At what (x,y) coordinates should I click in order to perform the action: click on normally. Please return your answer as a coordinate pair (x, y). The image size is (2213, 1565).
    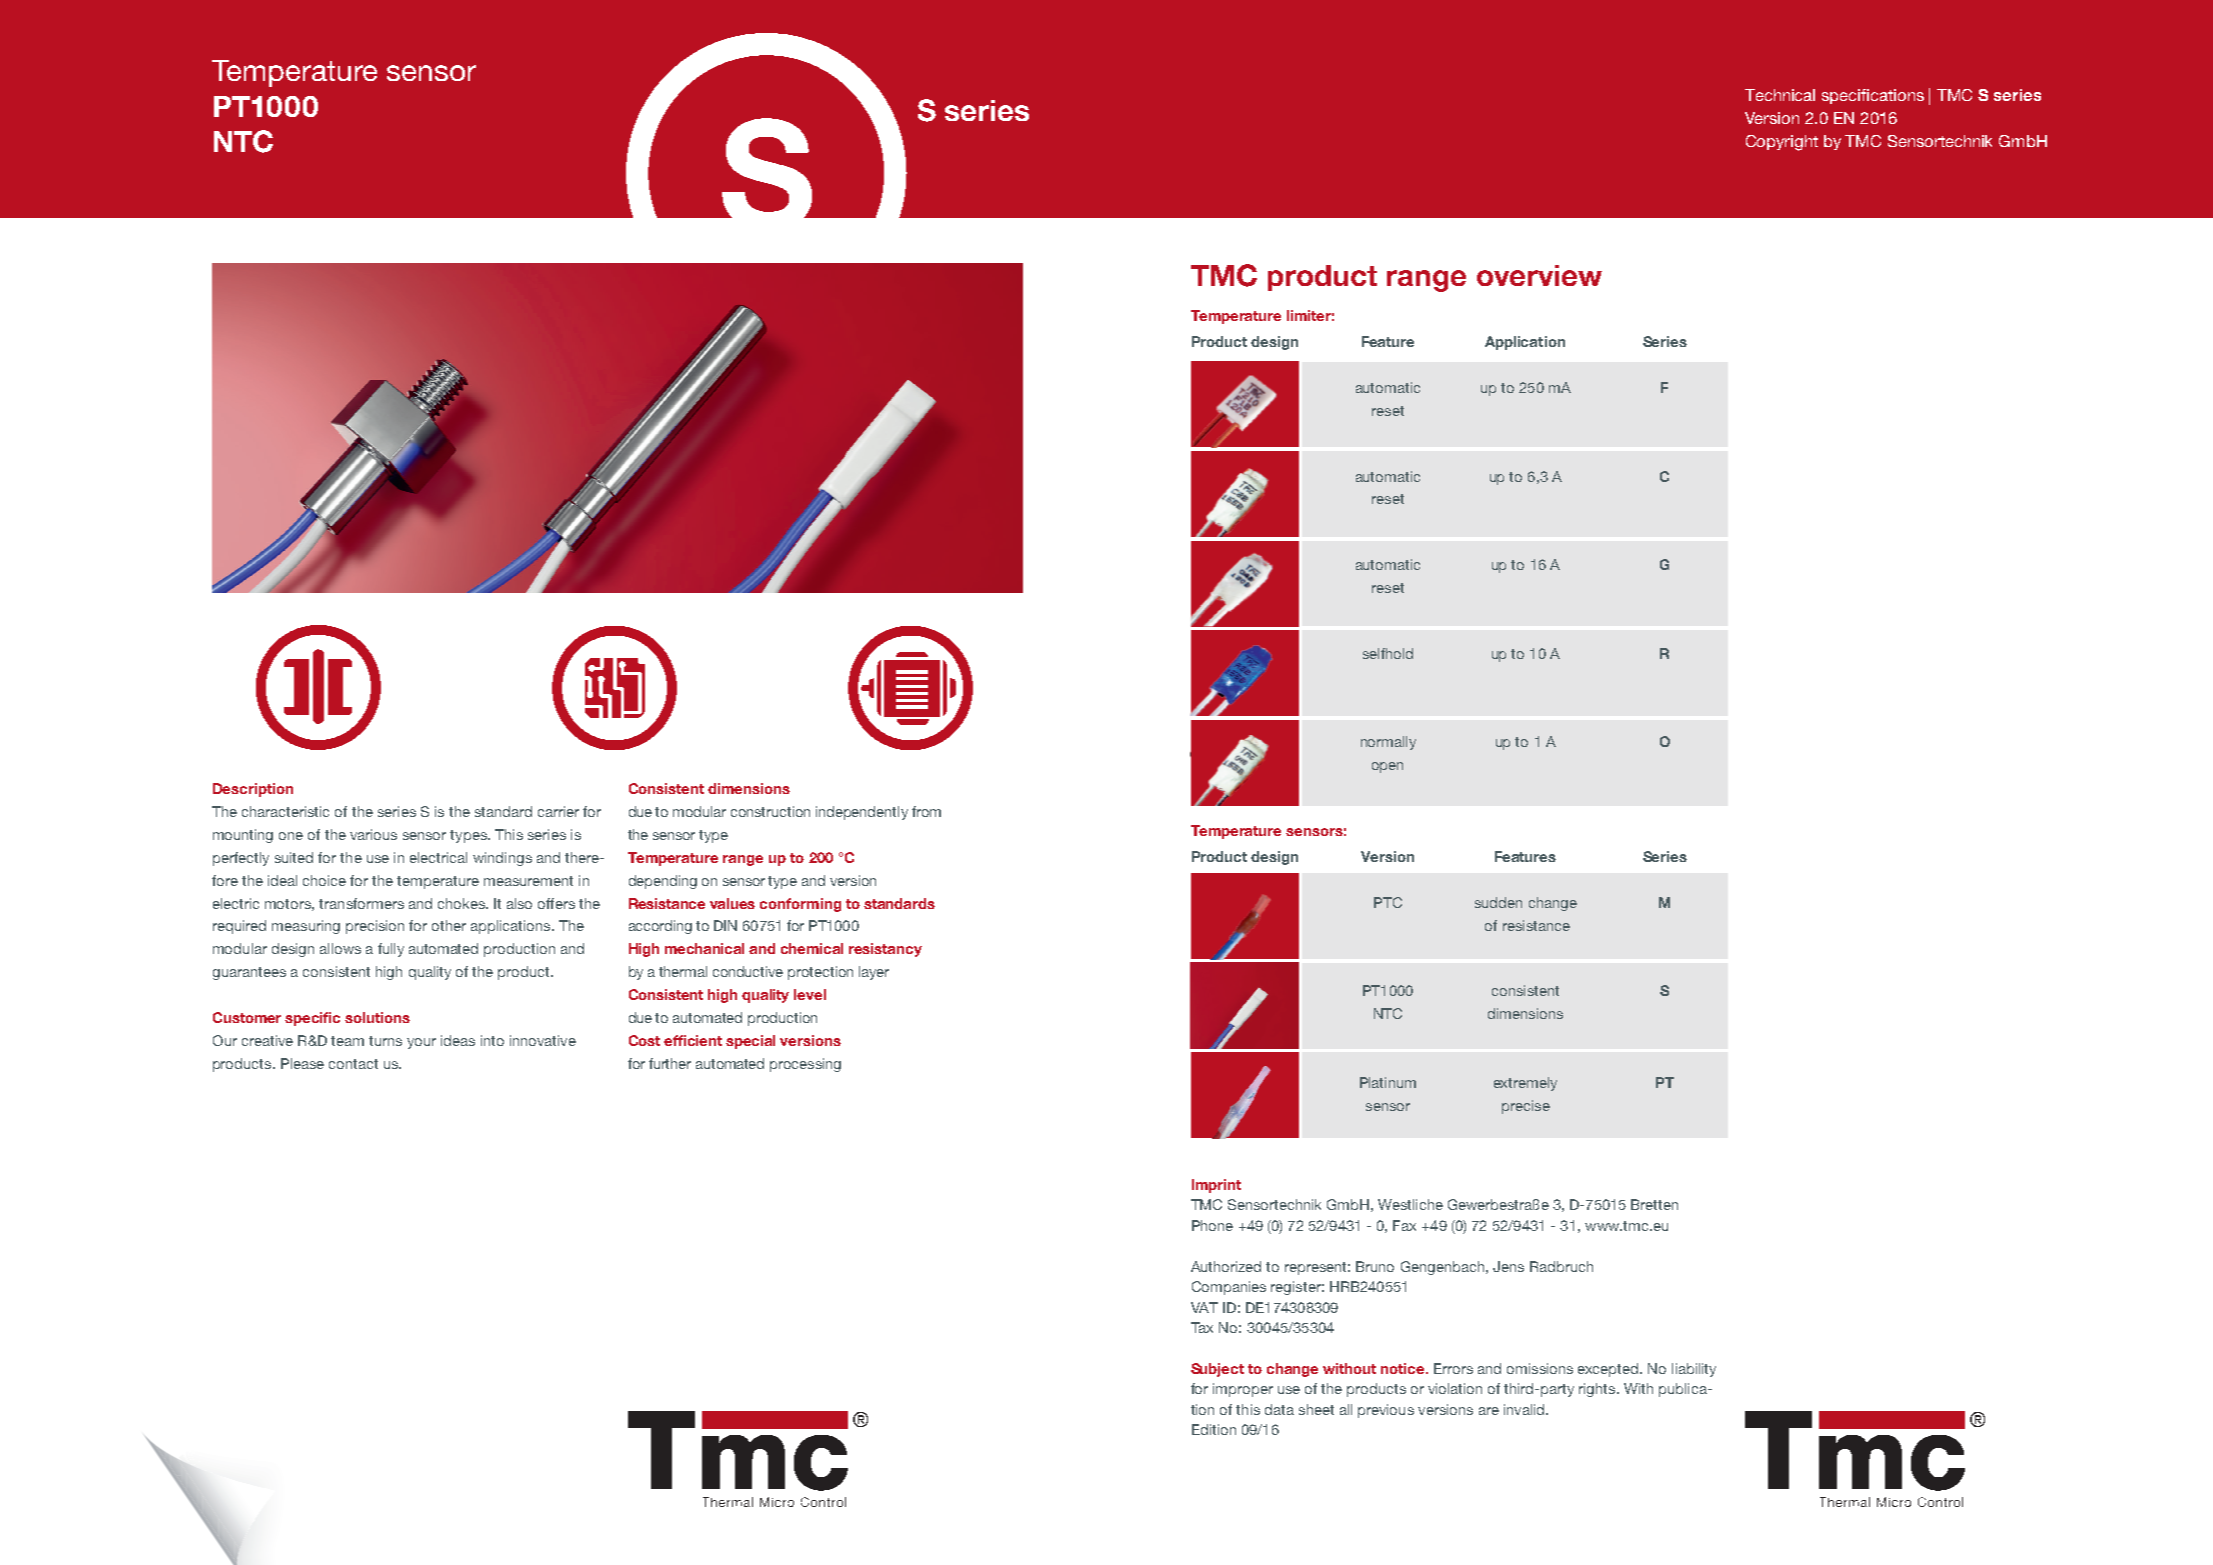
    Looking at the image, I should click on (1388, 743).
